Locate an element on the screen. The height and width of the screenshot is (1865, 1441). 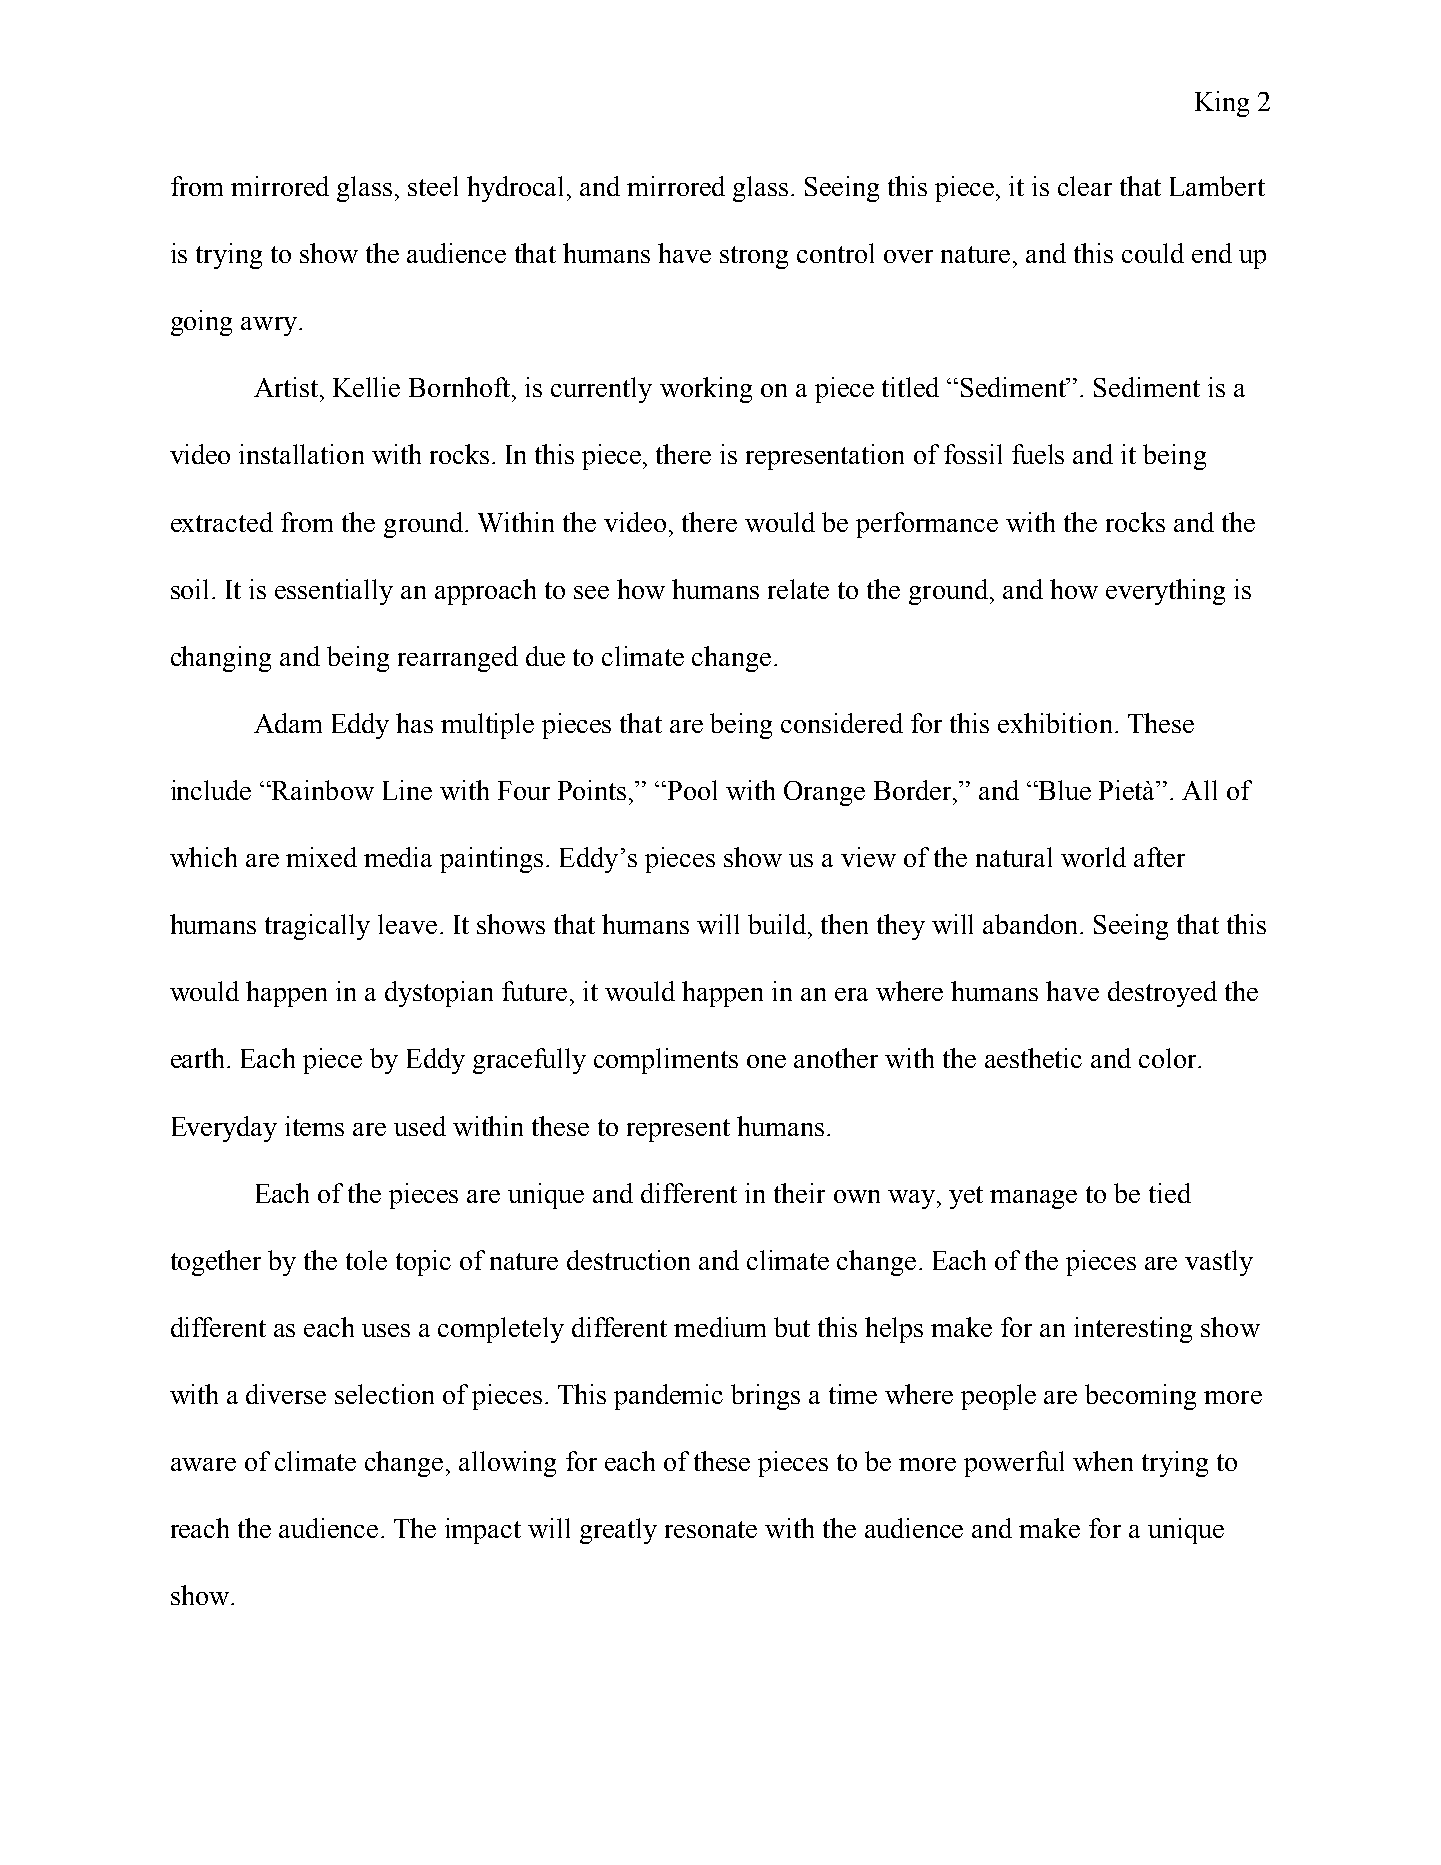
Pool is located at coordinates (691, 790).
